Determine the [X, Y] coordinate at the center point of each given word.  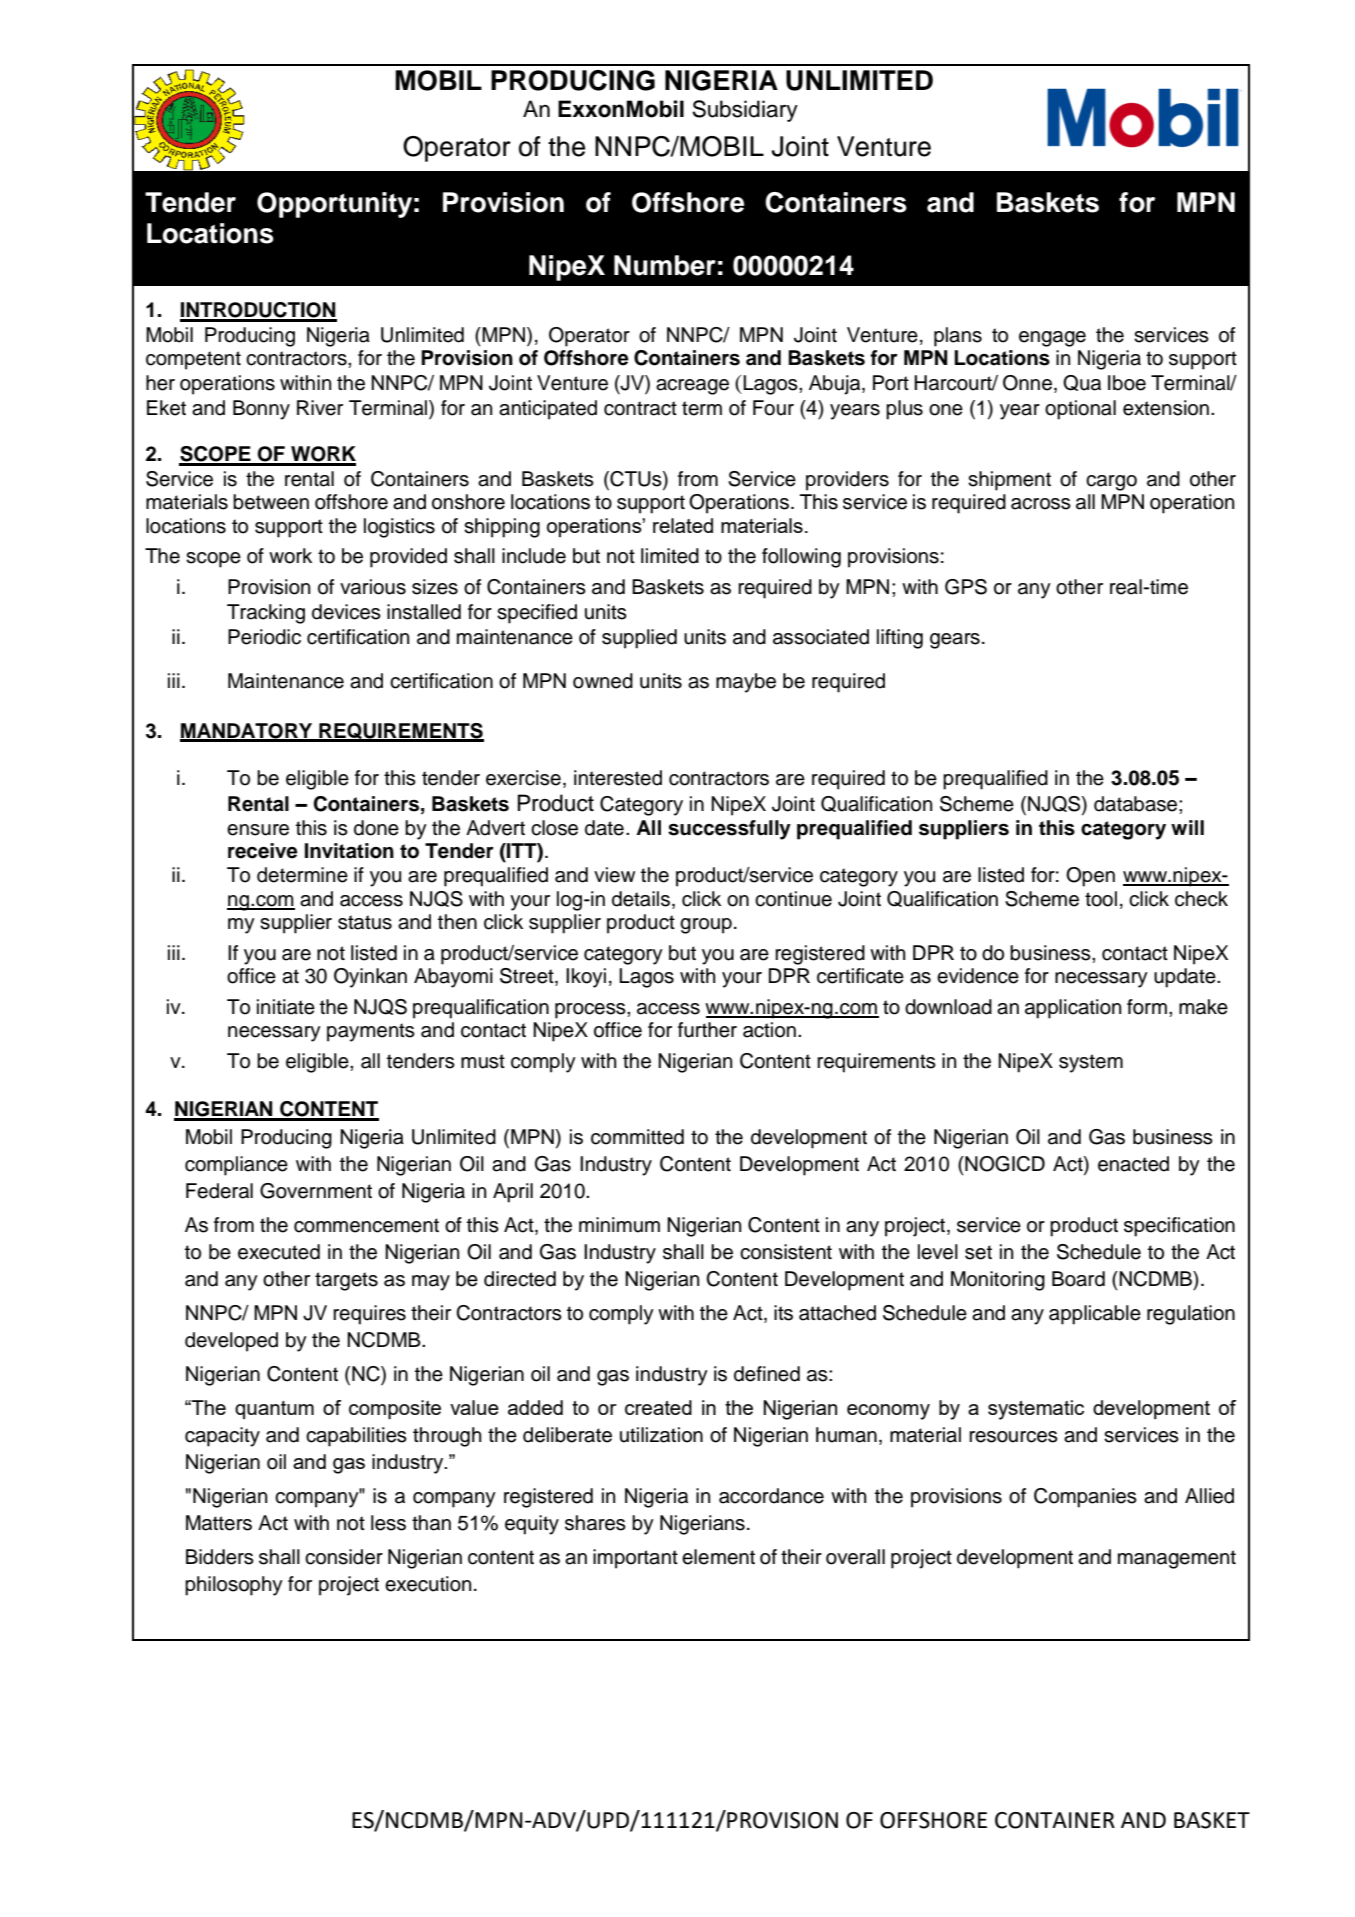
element [718, 1557]
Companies [1085, 1498]
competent [193, 360]
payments [371, 1032]
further [707, 1030]
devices [346, 612]
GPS [966, 587]
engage [1052, 339]
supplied [639, 639]
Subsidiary [745, 111]
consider [344, 1557]
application [1073, 1009]
